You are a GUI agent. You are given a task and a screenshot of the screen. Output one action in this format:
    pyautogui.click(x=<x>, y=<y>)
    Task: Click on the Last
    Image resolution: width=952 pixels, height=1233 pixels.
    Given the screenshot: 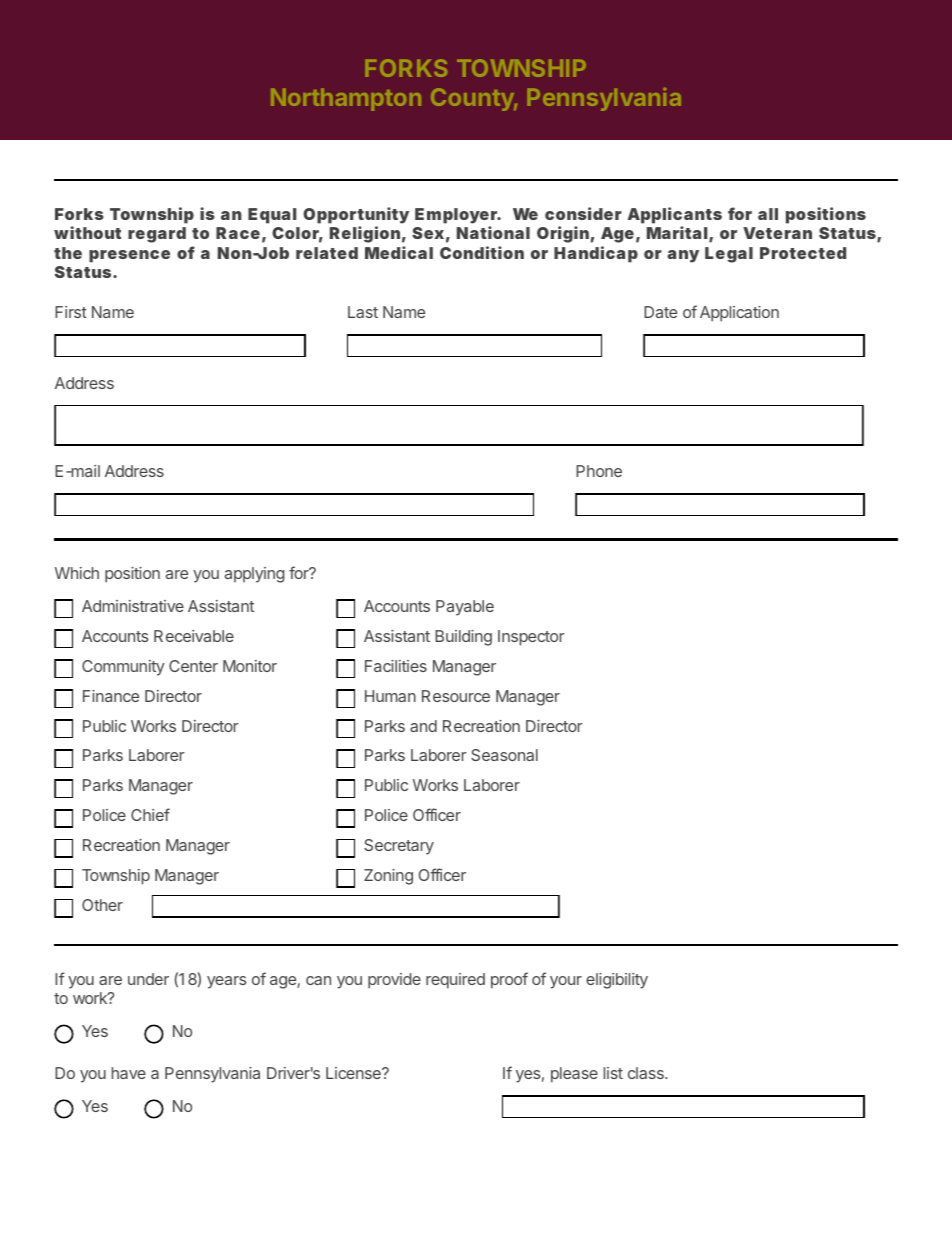 What is the action you would take?
    pyautogui.click(x=363, y=312)
